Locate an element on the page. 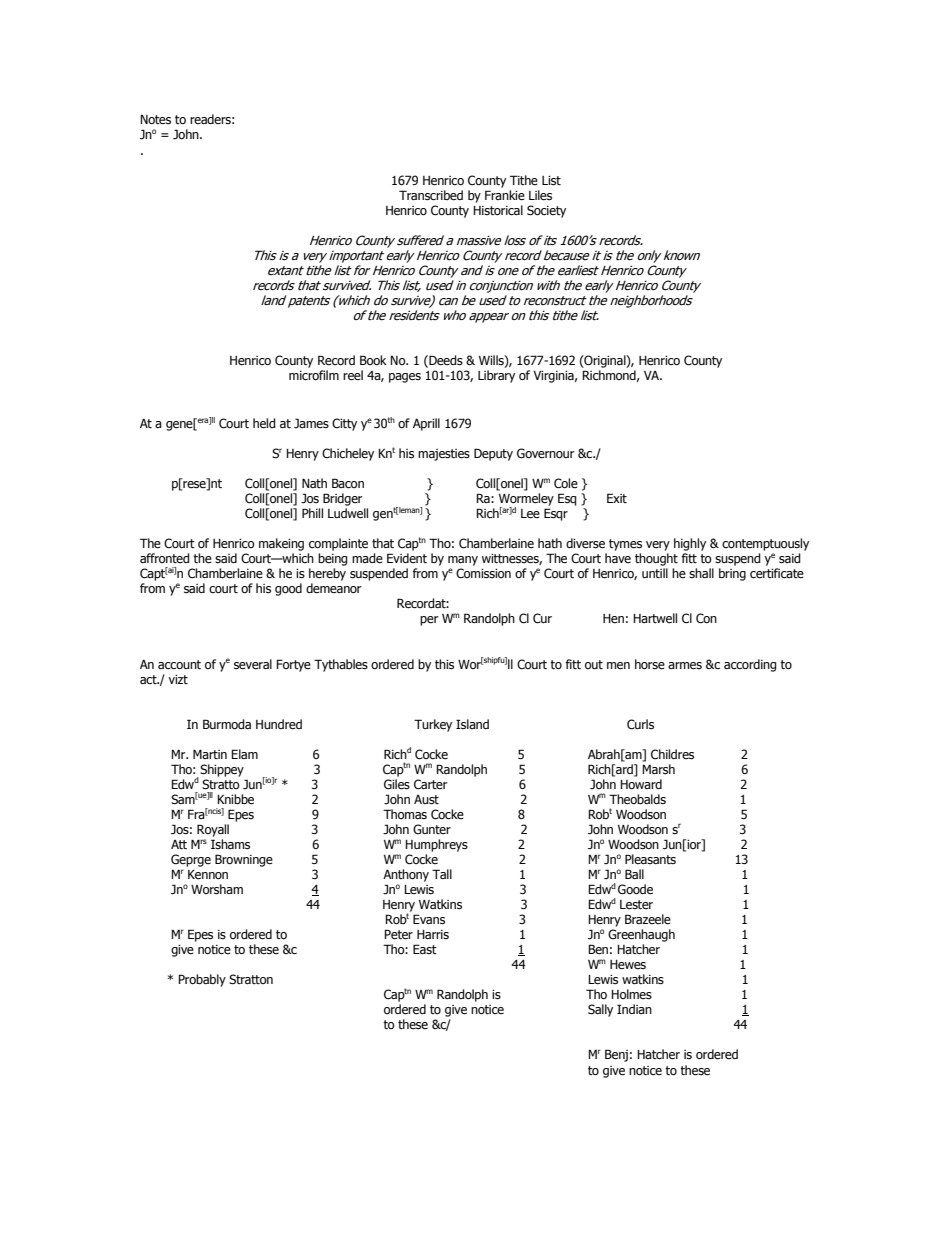  Ball is located at coordinates (634, 874).
